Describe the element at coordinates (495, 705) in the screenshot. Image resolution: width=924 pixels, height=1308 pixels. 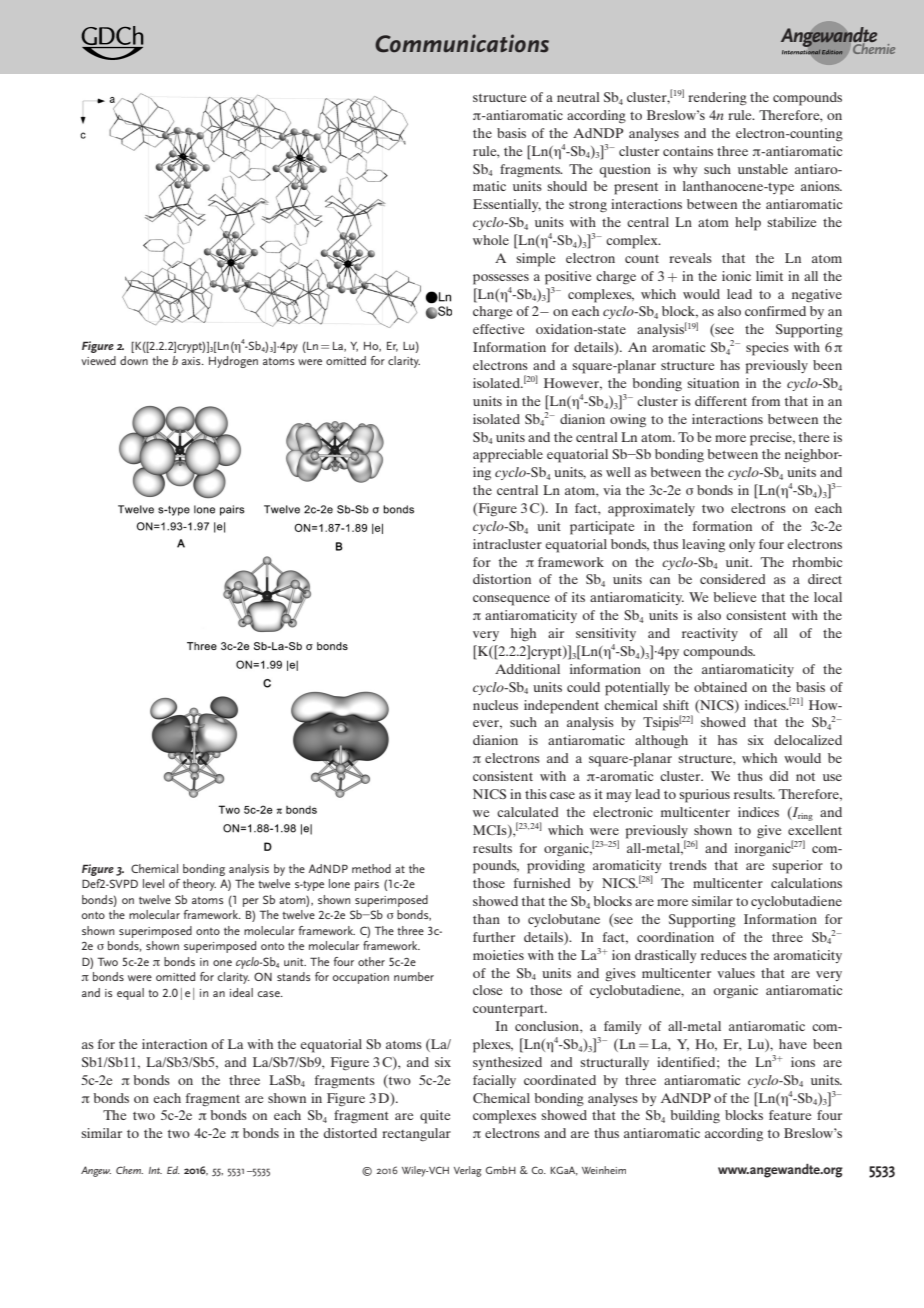
I see `nucleus` at that location.
